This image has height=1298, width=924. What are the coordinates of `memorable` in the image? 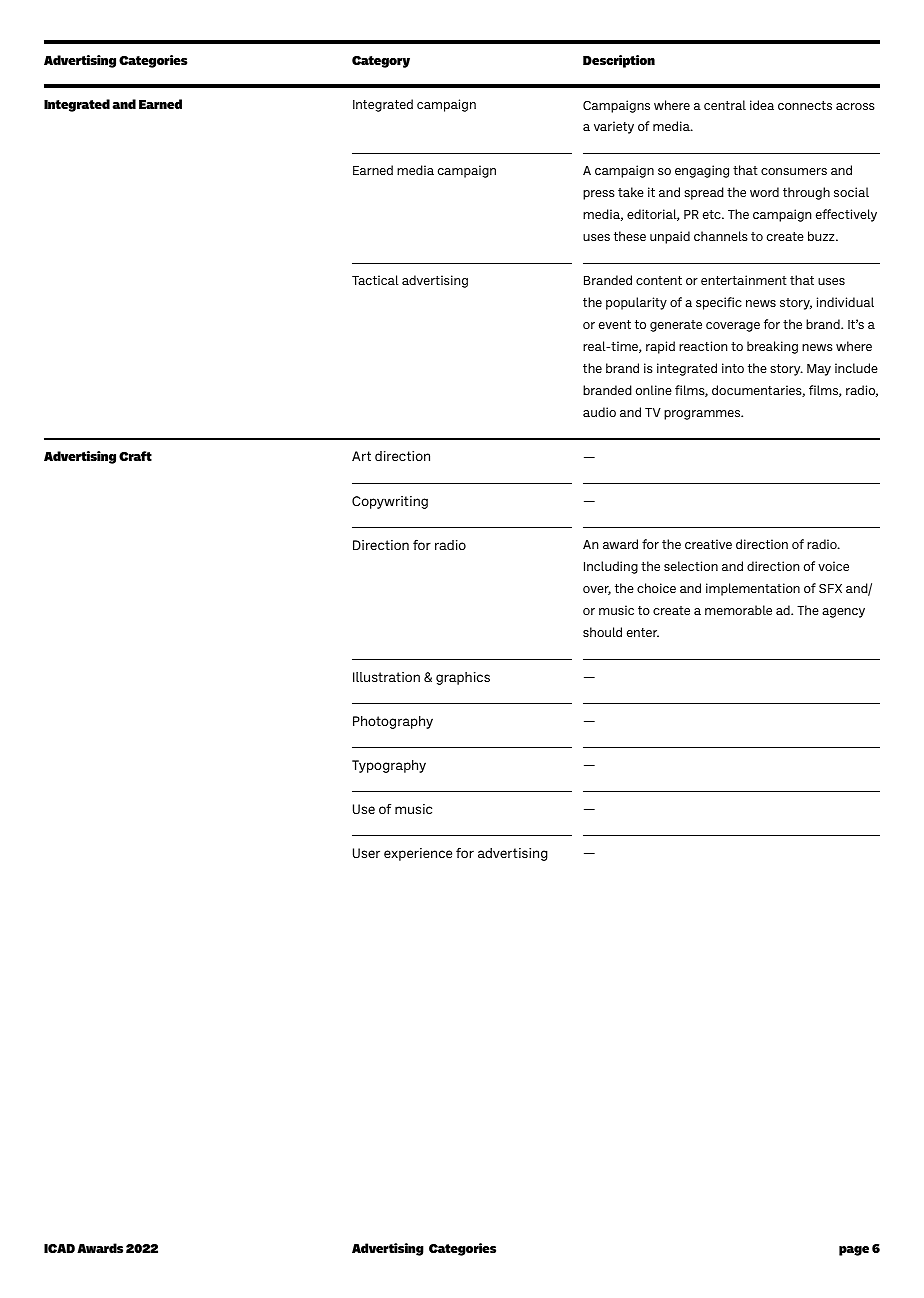 It's located at (738, 610).
